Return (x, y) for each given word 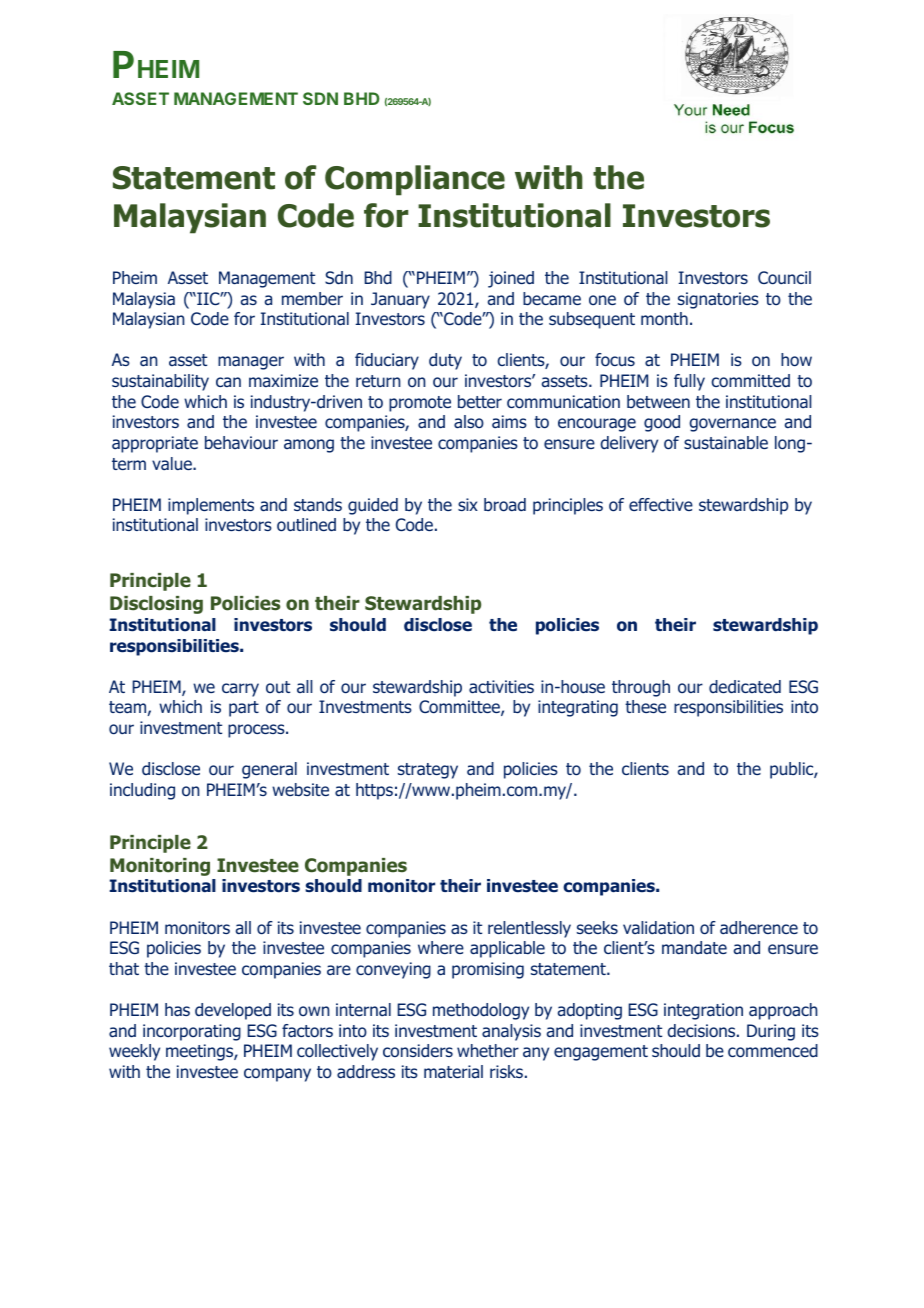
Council (784, 278)
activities (501, 687)
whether (488, 1050)
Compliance (415, 180)
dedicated (745, 687)
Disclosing (156, 605)
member (312, 298)
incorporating (192, 1032)
